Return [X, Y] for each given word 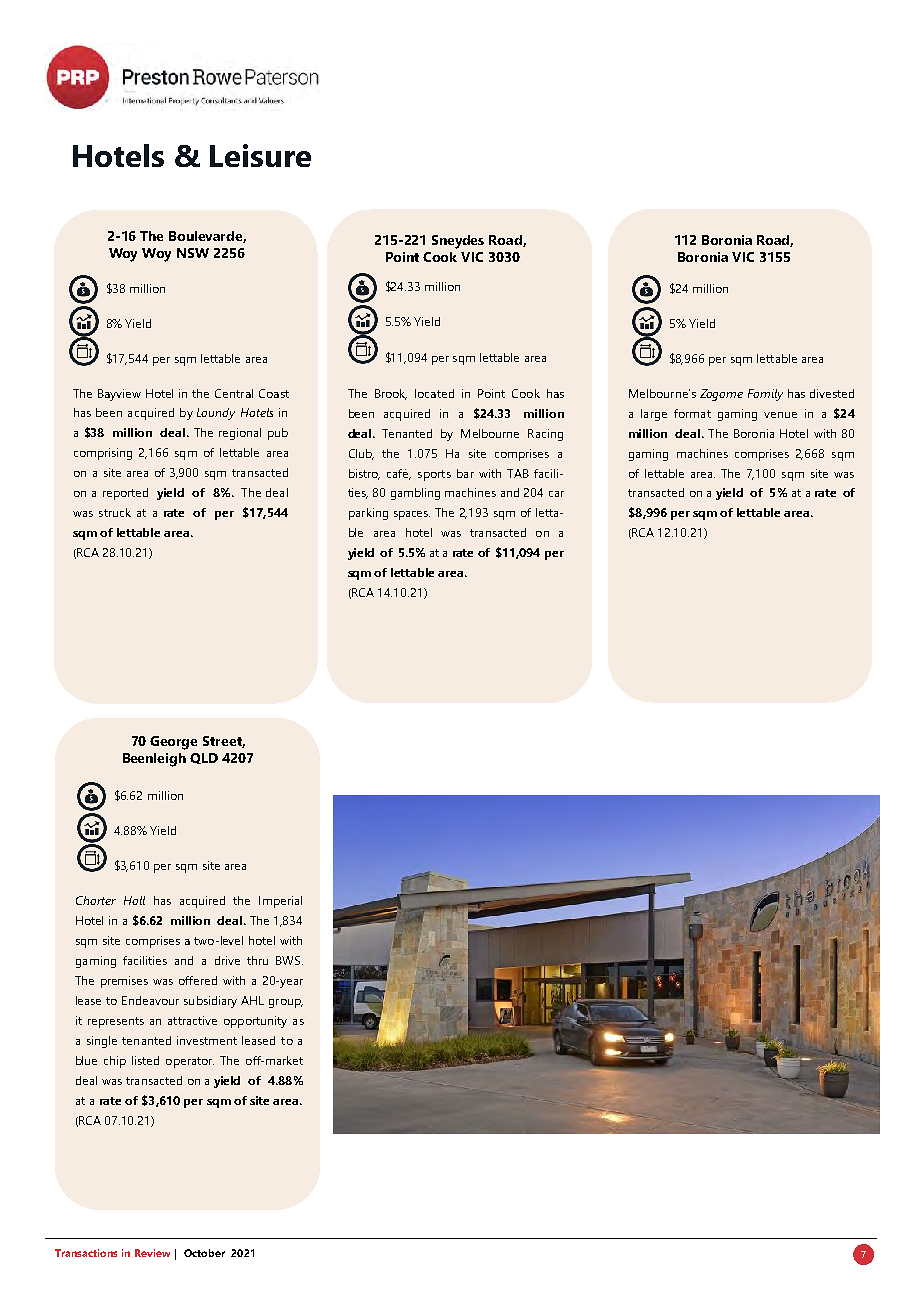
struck [115, 512]
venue [780, 415]
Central [234, 393]
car [556, 494]
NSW [193, 253]
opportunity [255, 1022]
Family [765, 395]
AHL [252, 1000]
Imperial [280, 902]
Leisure [260, 155]
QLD [204, 758]
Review [152, 1253]
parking [368, 514]
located [434, 393]
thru [257, 960]
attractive [192, 1020]
